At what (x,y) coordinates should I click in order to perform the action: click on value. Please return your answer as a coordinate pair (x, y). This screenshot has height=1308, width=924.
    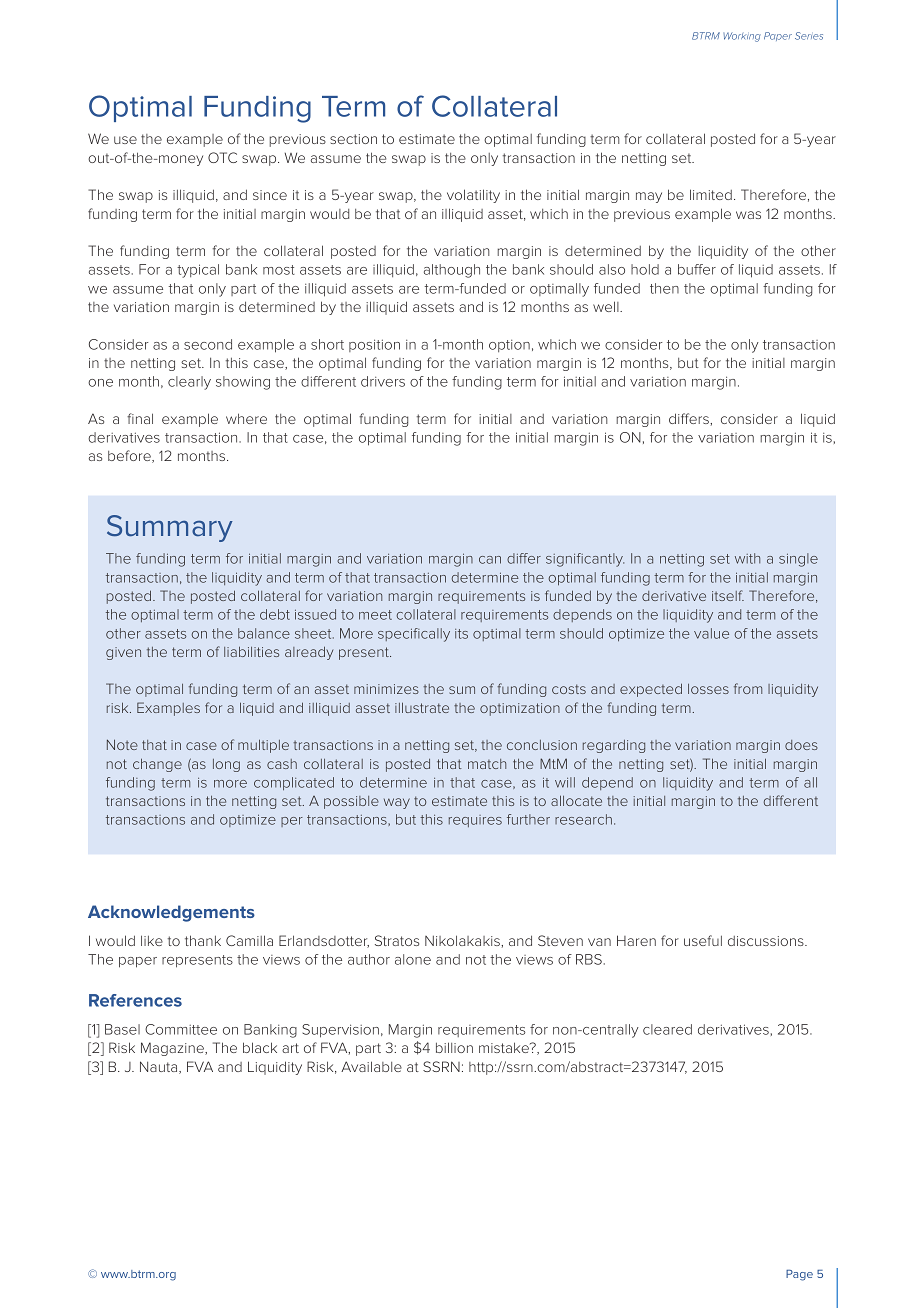
    Looking at the image, I should click on (711, 633).
